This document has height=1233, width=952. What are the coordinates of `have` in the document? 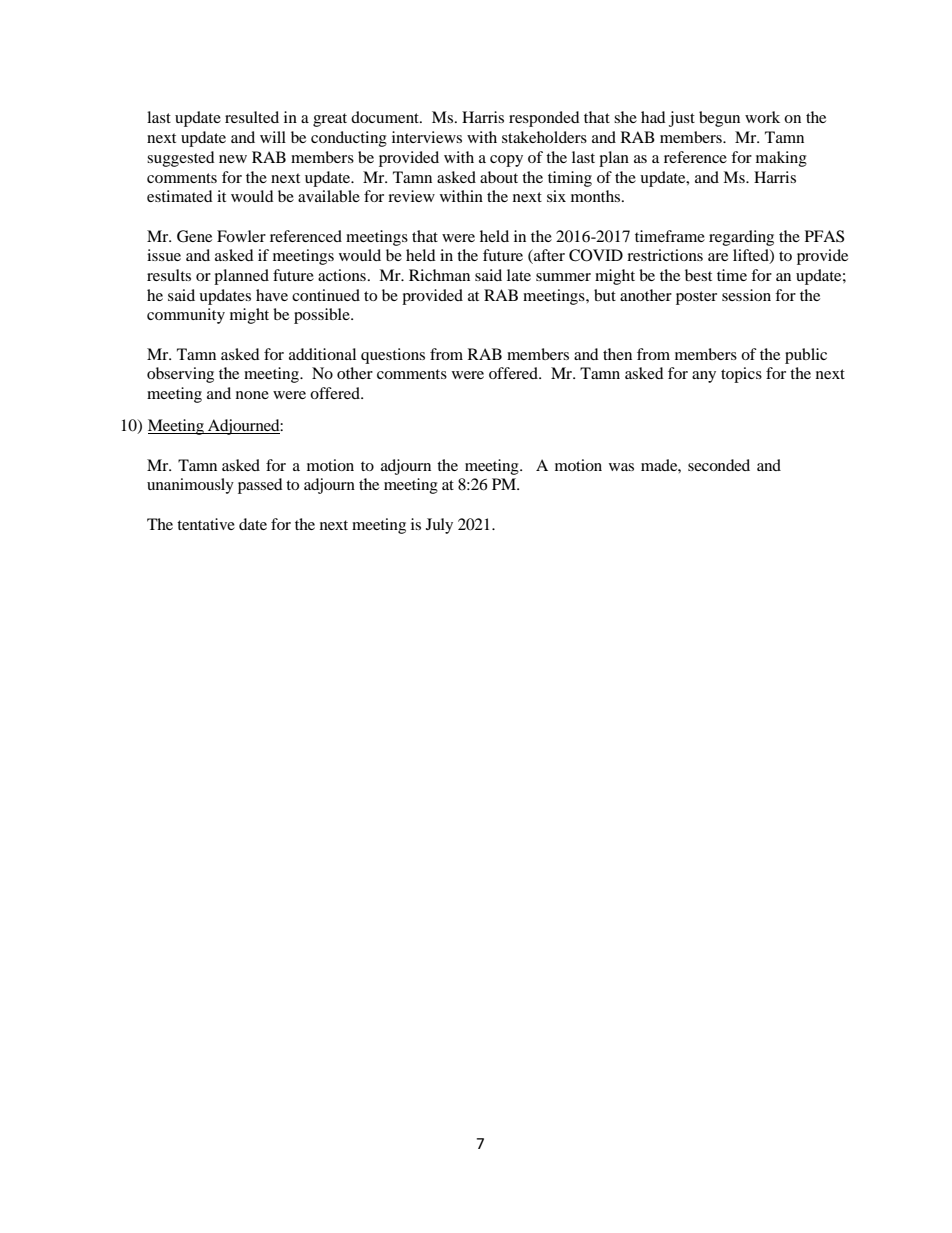 It's located at (272, 295).
